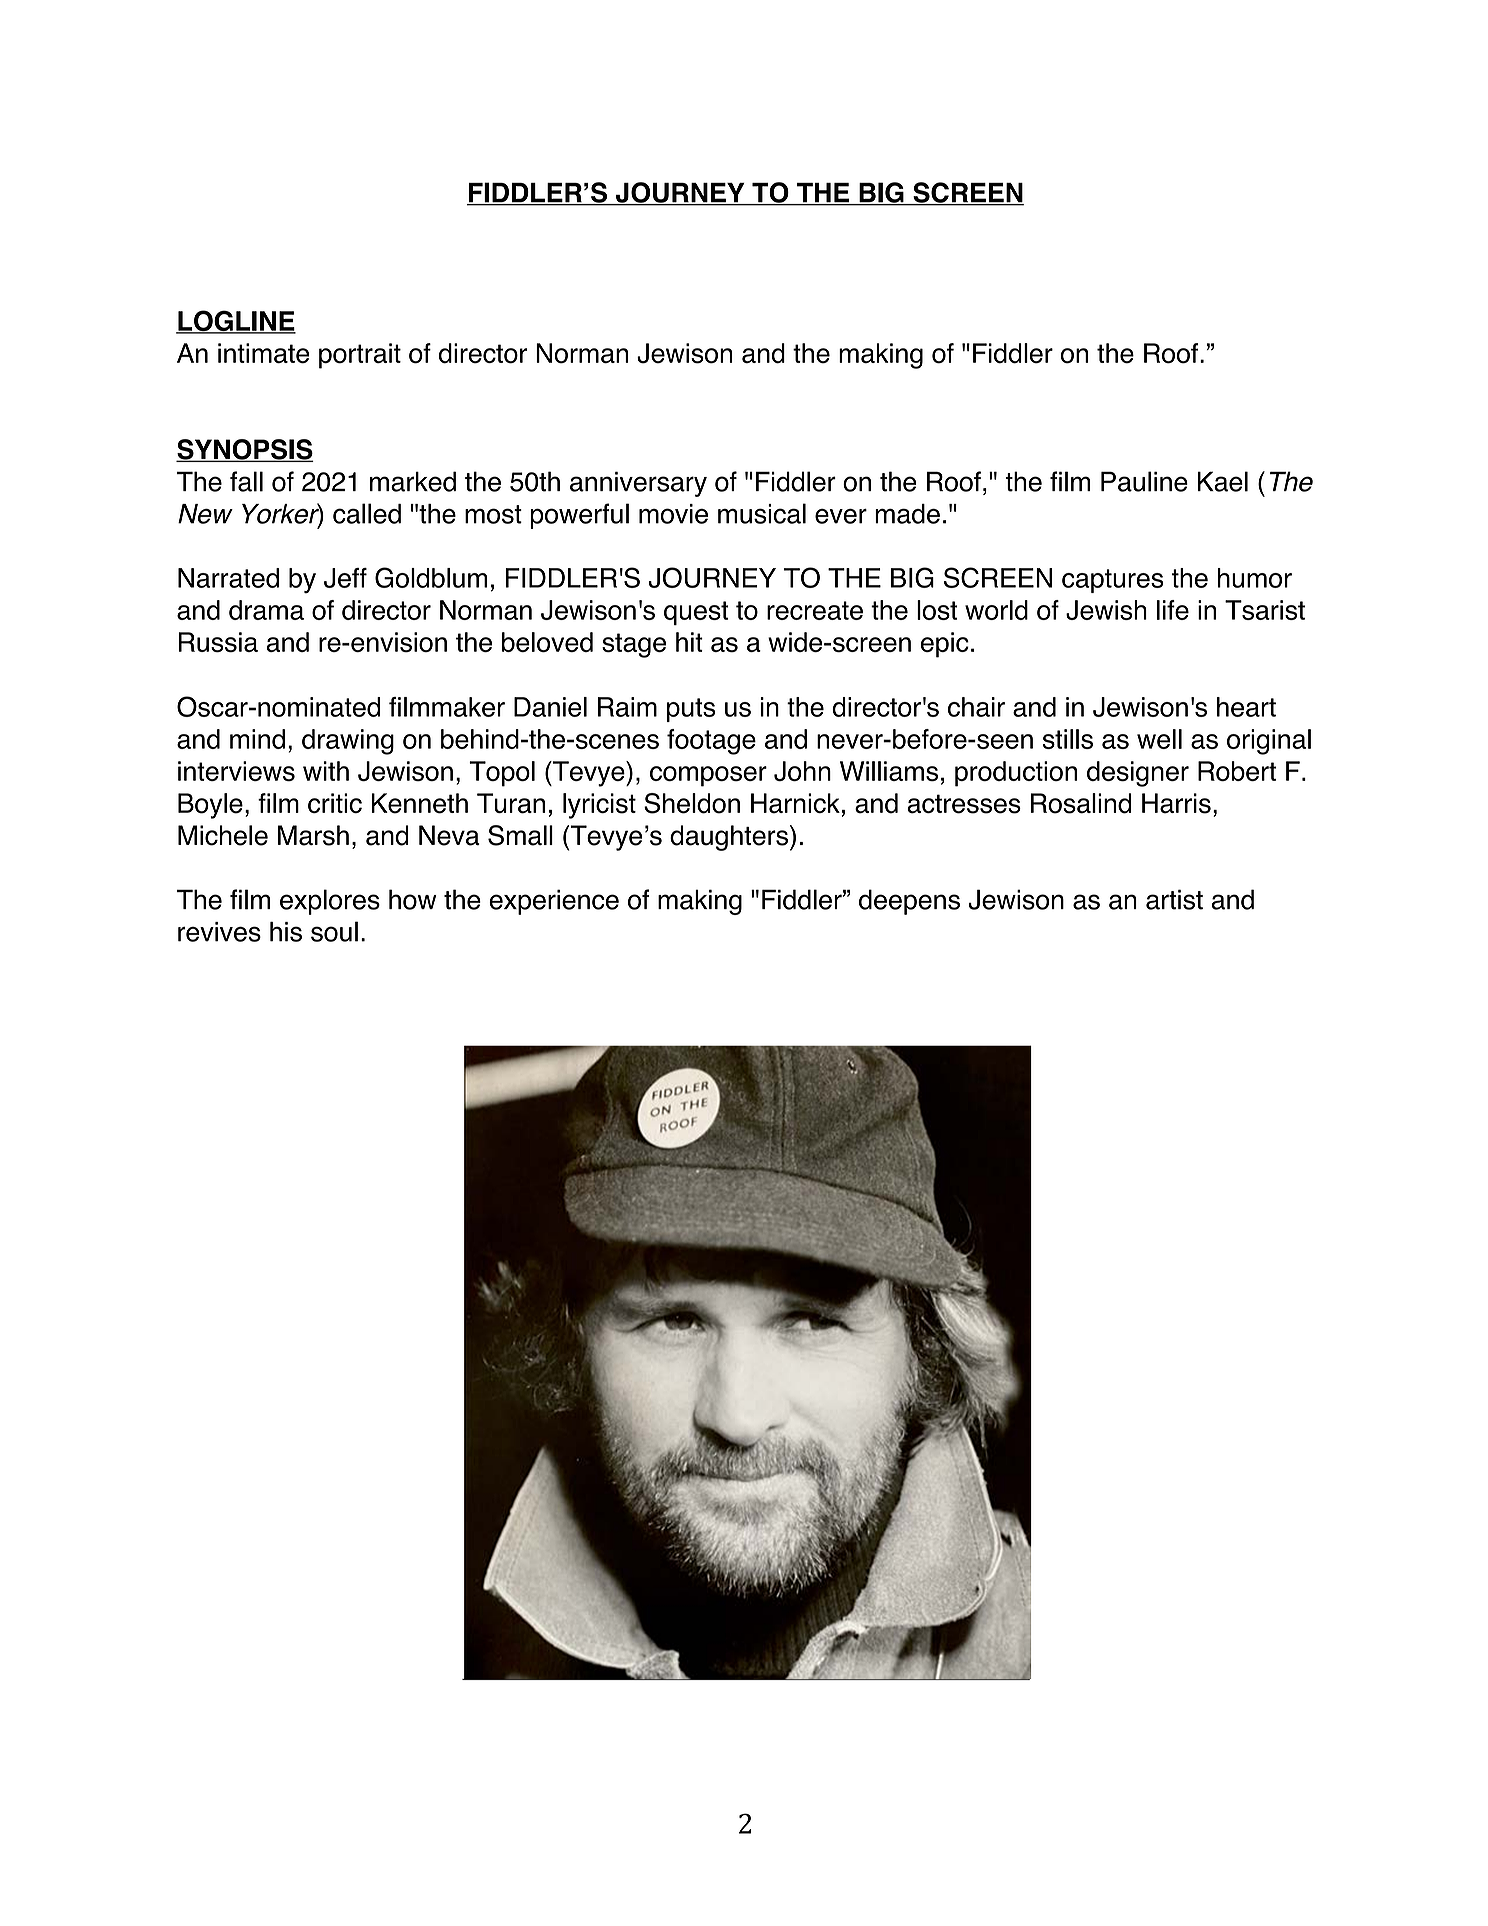  I want to click on marked, so click(413, 481).
